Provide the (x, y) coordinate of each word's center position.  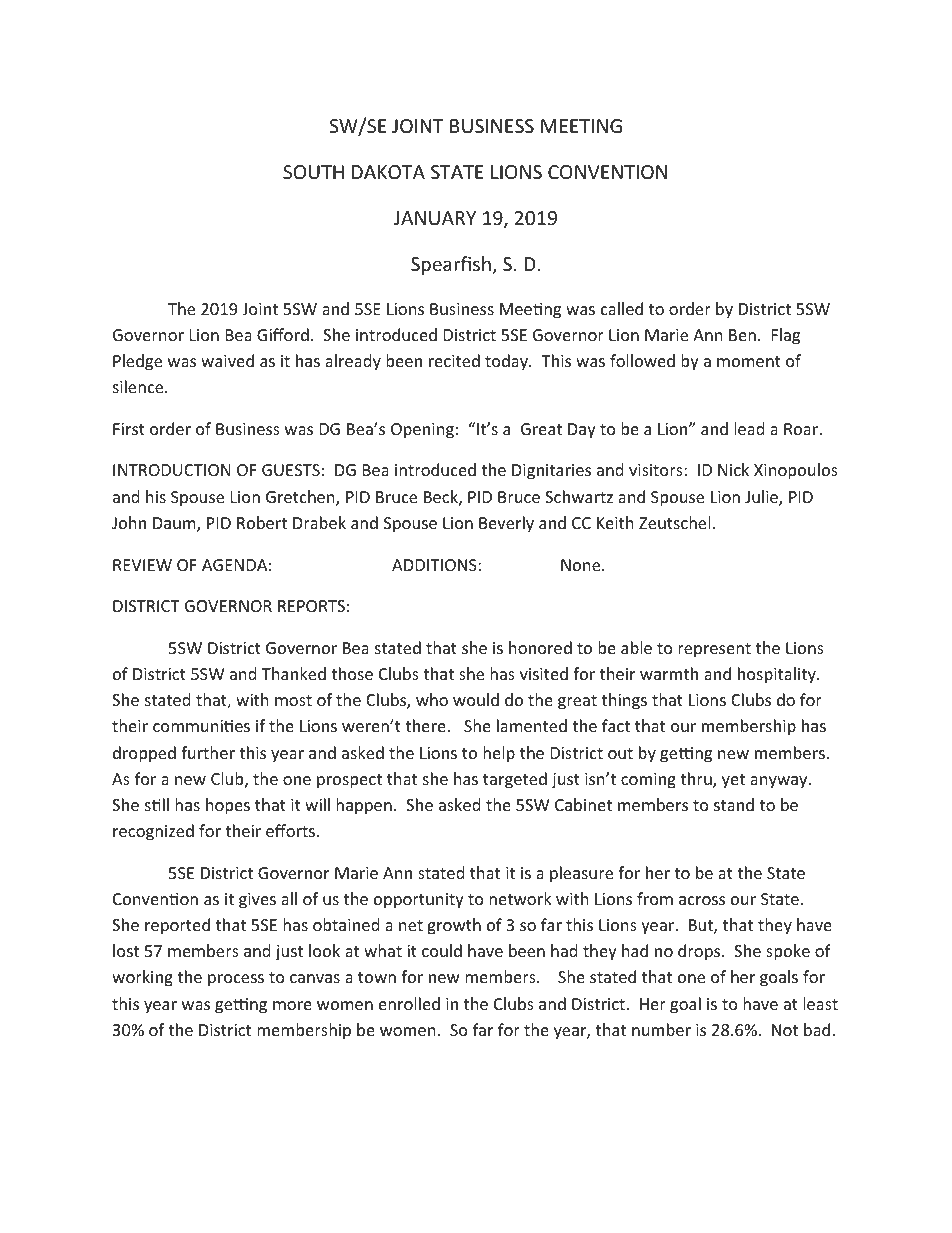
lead (749, 428)
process (236, 980)
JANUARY (435, 218)
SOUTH (313, 172)
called (622, 308)
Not (785, 1030)
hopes (228, 806)
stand (734, 804)
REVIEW (142, 565)
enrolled (409, 1003)
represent (714, 650)
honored (540, 647)
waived (227, 360)
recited (454, 360)
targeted (515, 780)
